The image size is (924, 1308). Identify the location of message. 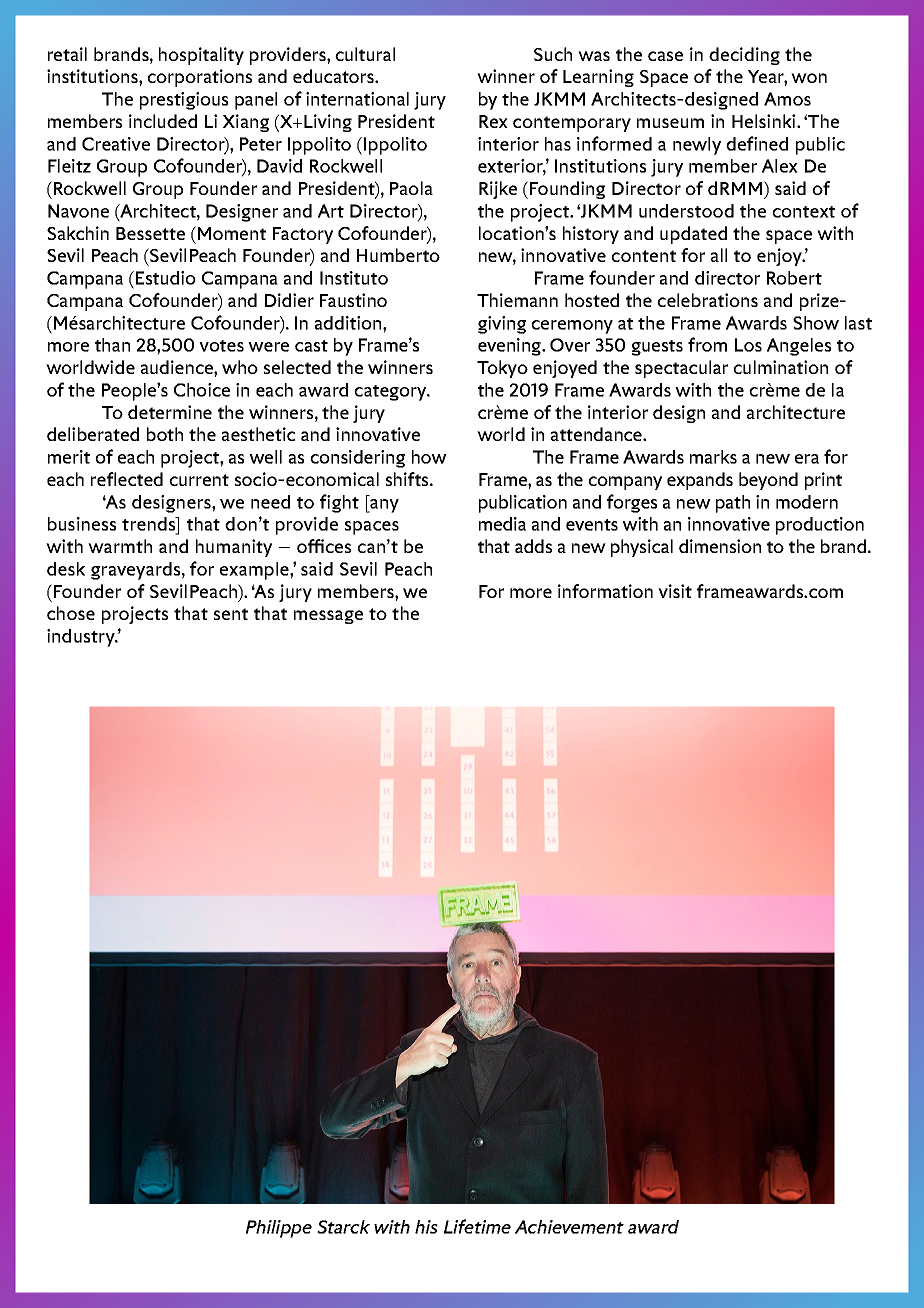
(328, 617).
